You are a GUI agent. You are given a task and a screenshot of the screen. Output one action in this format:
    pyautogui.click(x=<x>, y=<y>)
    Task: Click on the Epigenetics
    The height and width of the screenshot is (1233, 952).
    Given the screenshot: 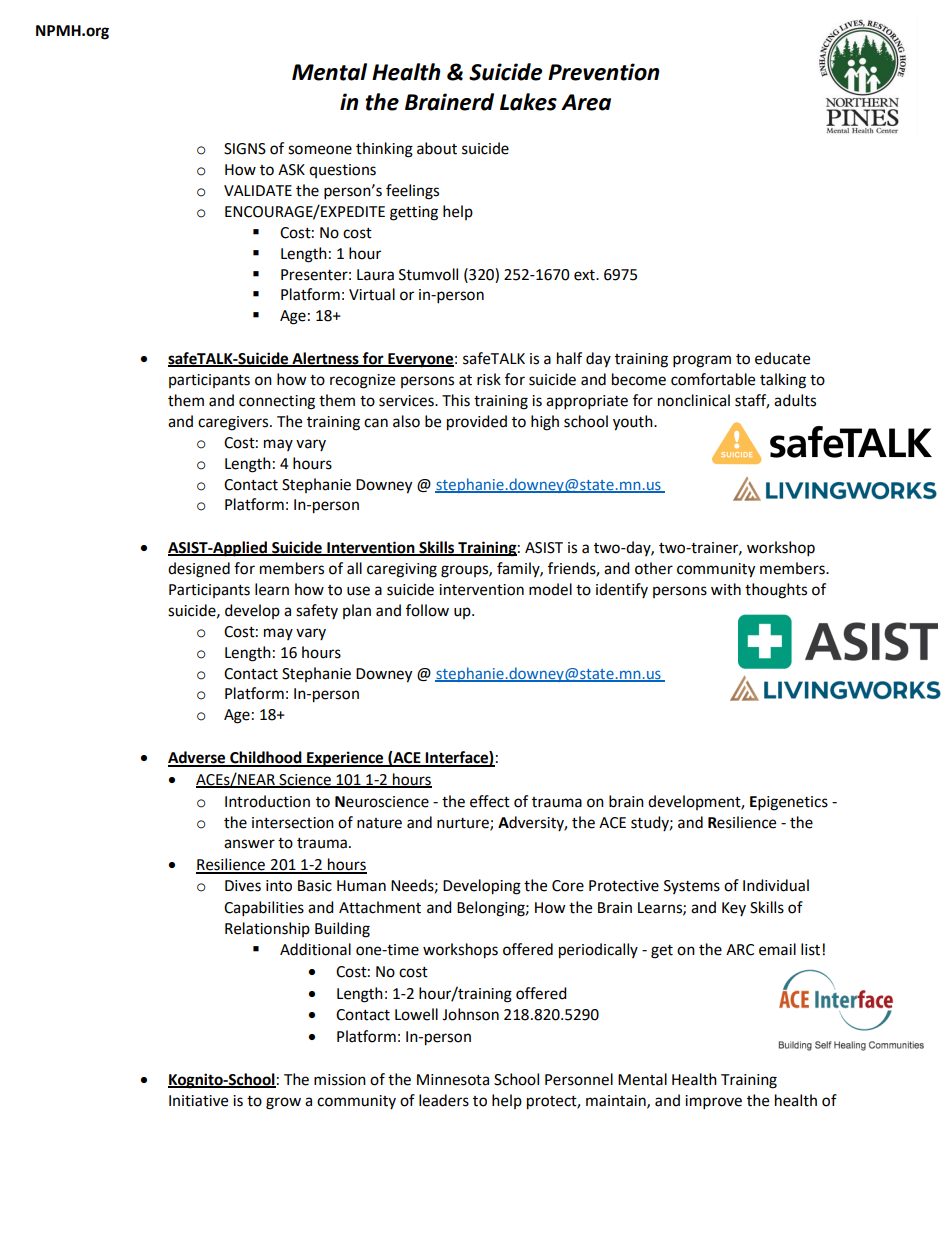 What is the action you would take?
    pyautogui.click(x=789, y=803)
